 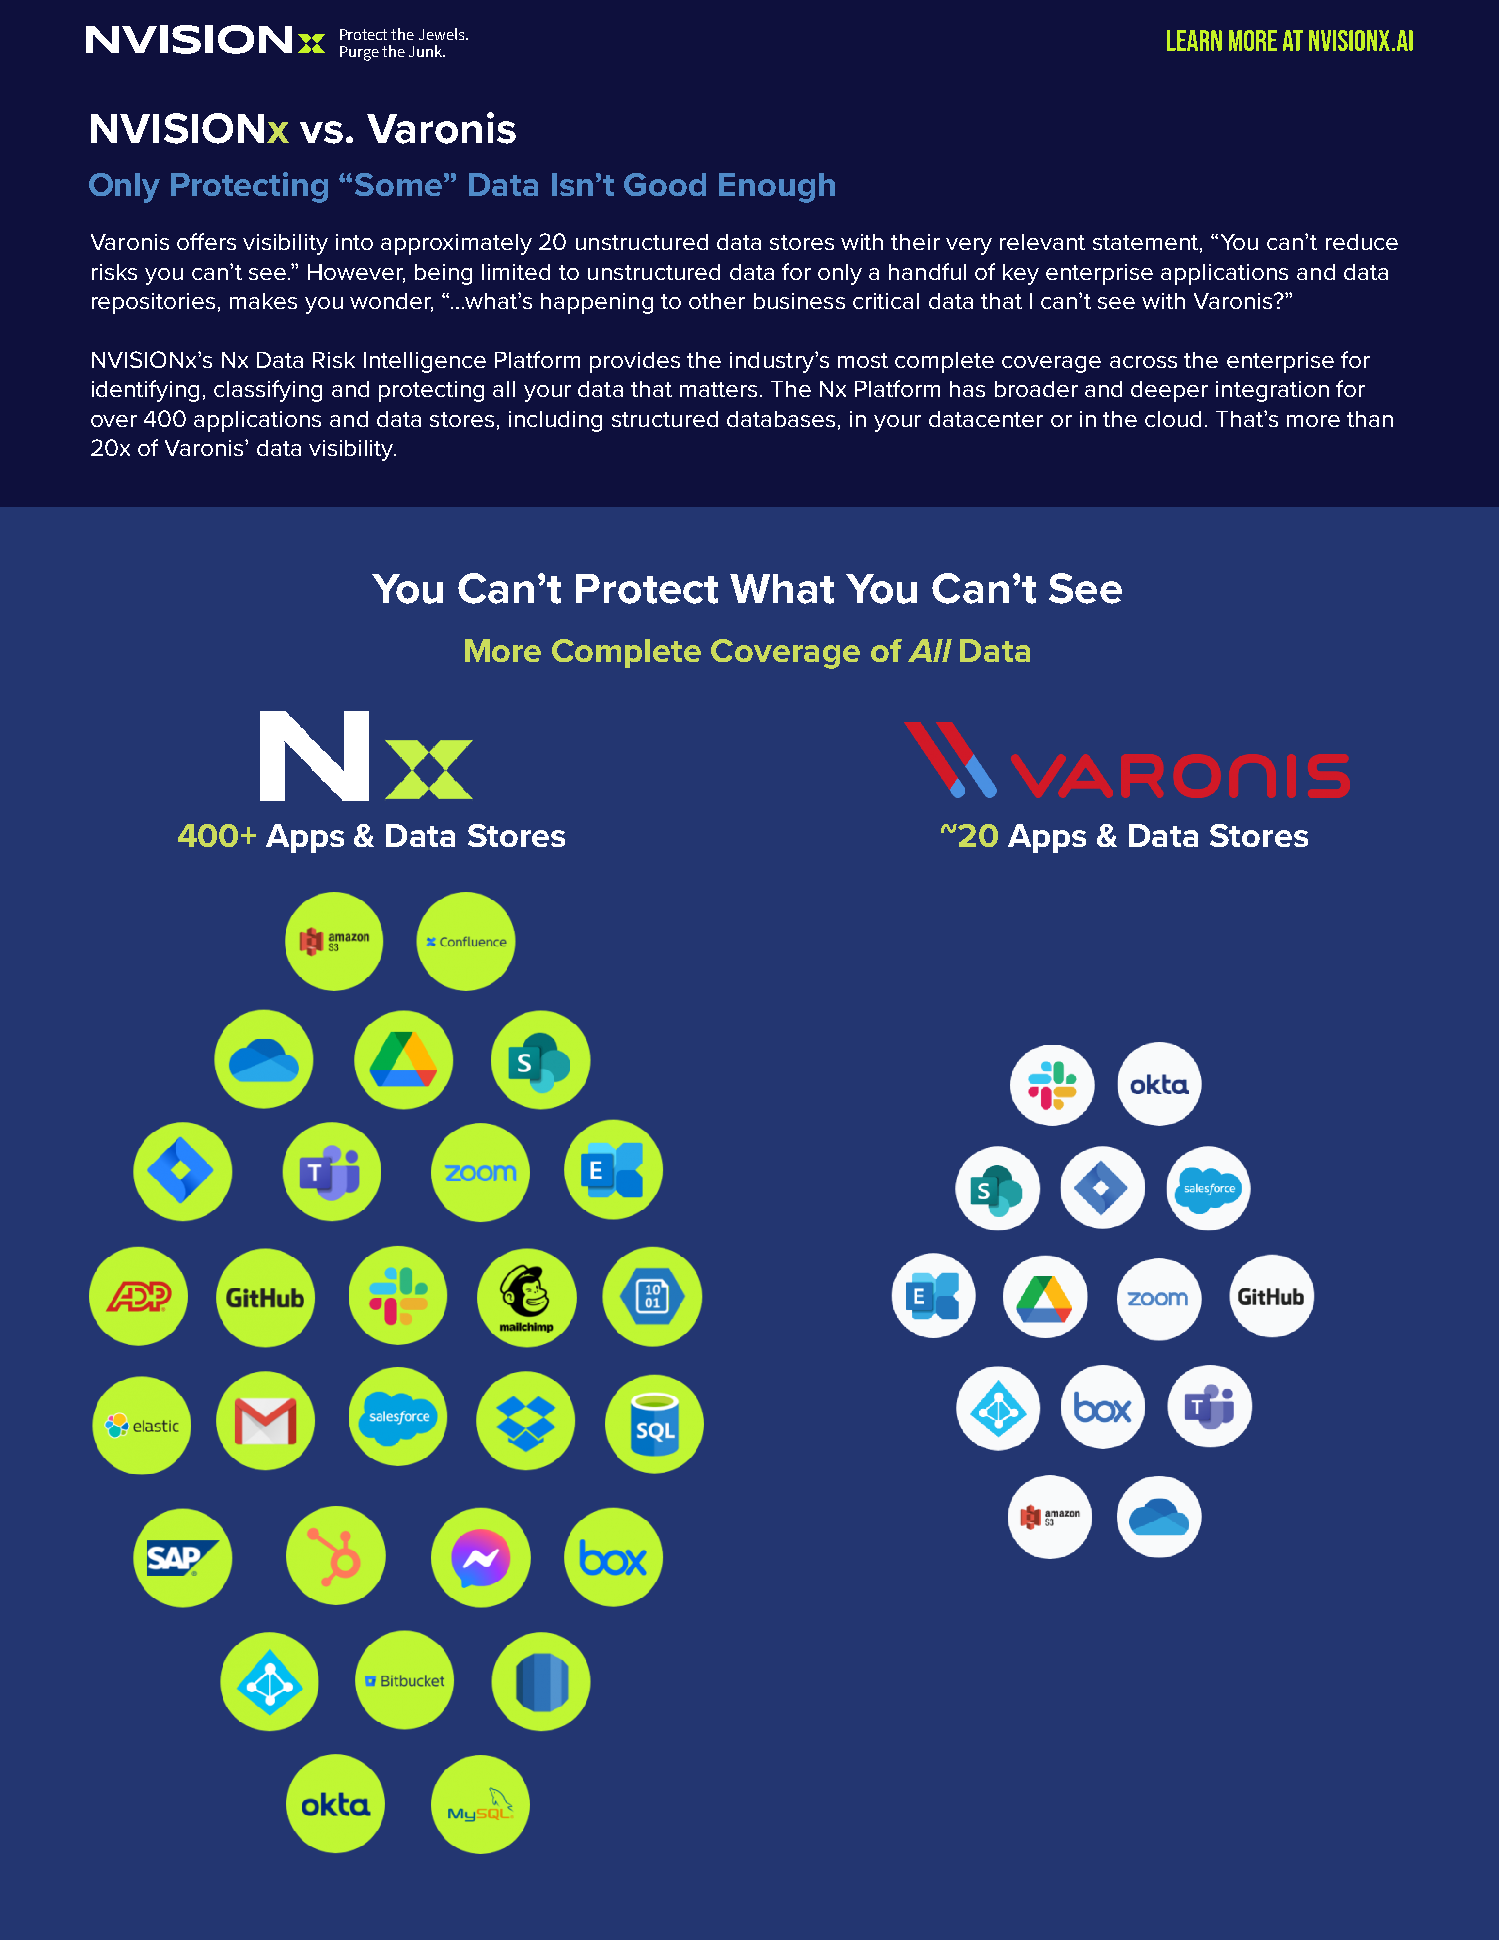 What do you see at coordinates (359, 53) in the screenshot?
I see `Purge` at bounding box center [359, 53].
